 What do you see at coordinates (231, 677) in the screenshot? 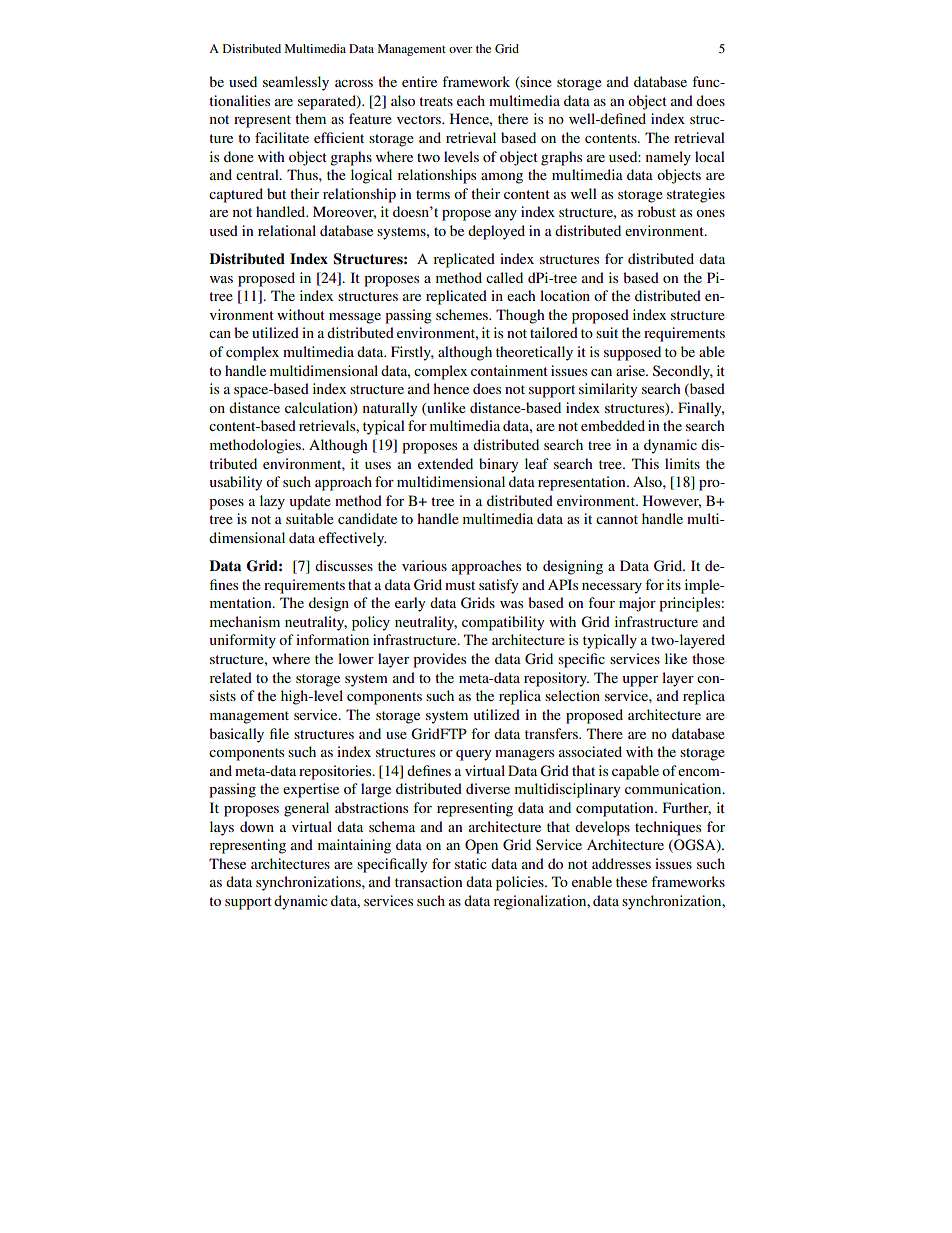
I see `related` at bounding box center [231, 677].
